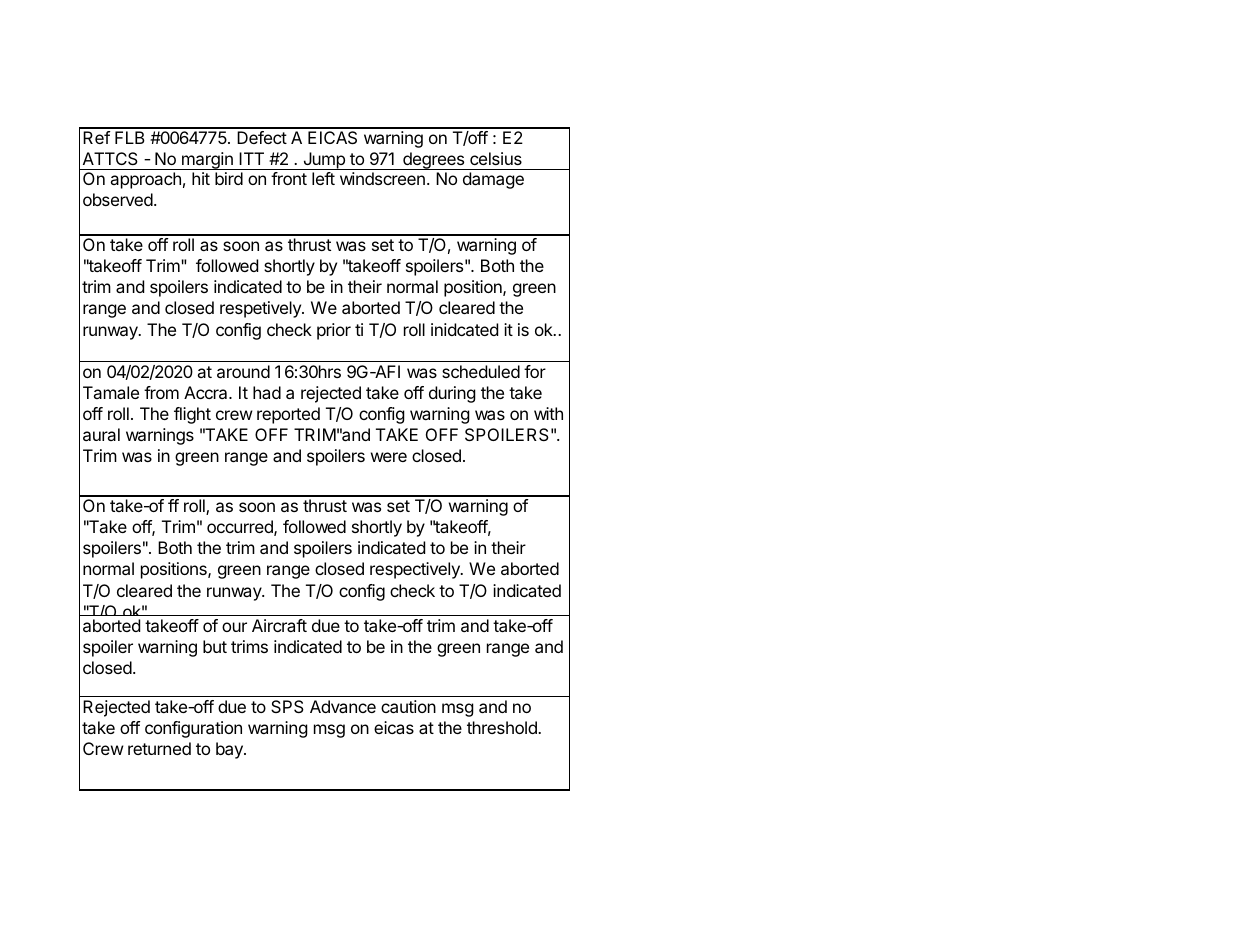 The height and width of the page is (952, 1233). I want to click on our, so click(234, 627).
